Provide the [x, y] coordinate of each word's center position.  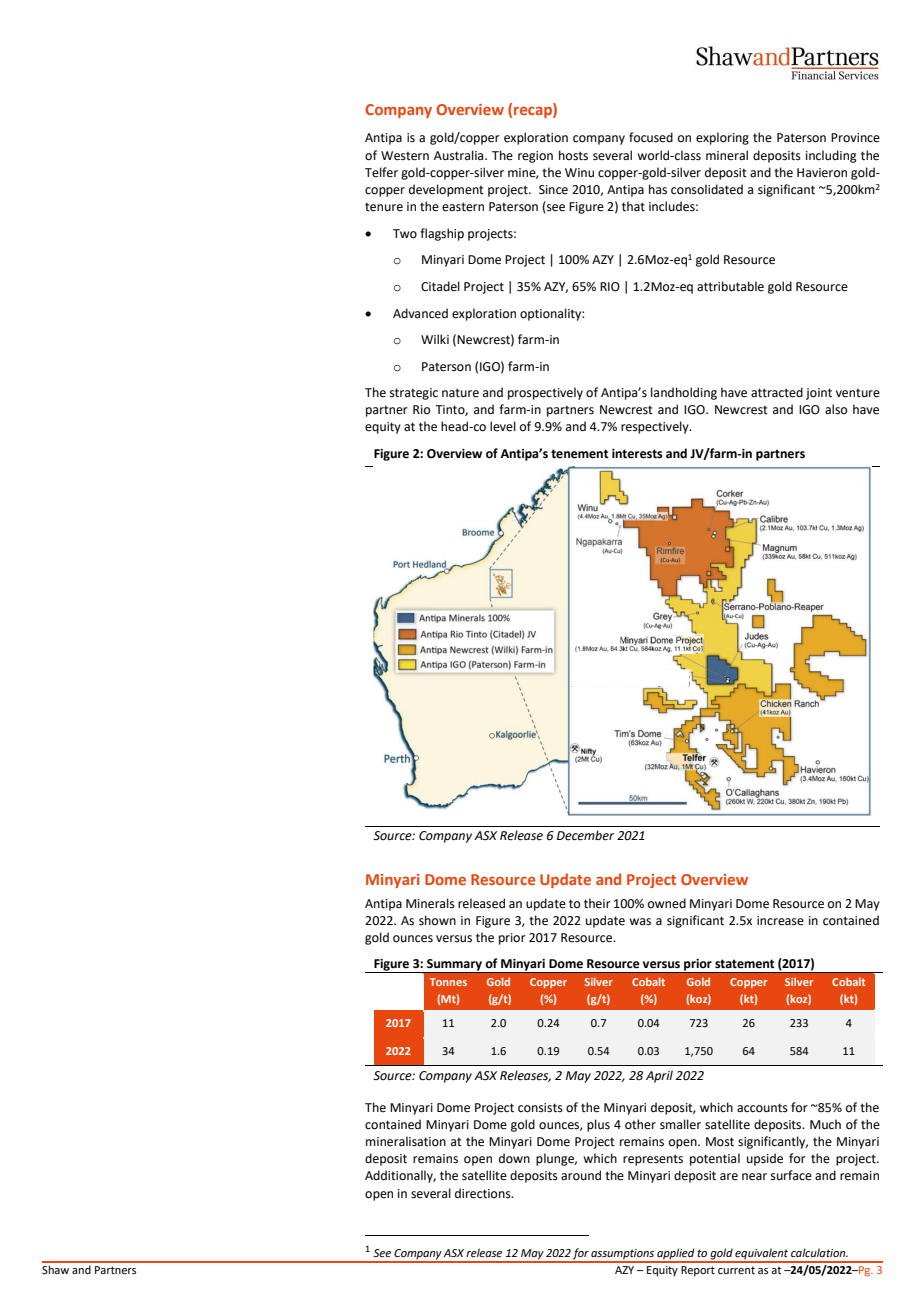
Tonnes [448, 982]
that [633, 206]
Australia [460, 155]
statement [745, 964]
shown [437, 920]
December [585, 835]
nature [460, 393]
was [640, 922]
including [831, 156]
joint [819, 394]
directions [484, 1193]
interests [637, 454]
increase [780, 921]
